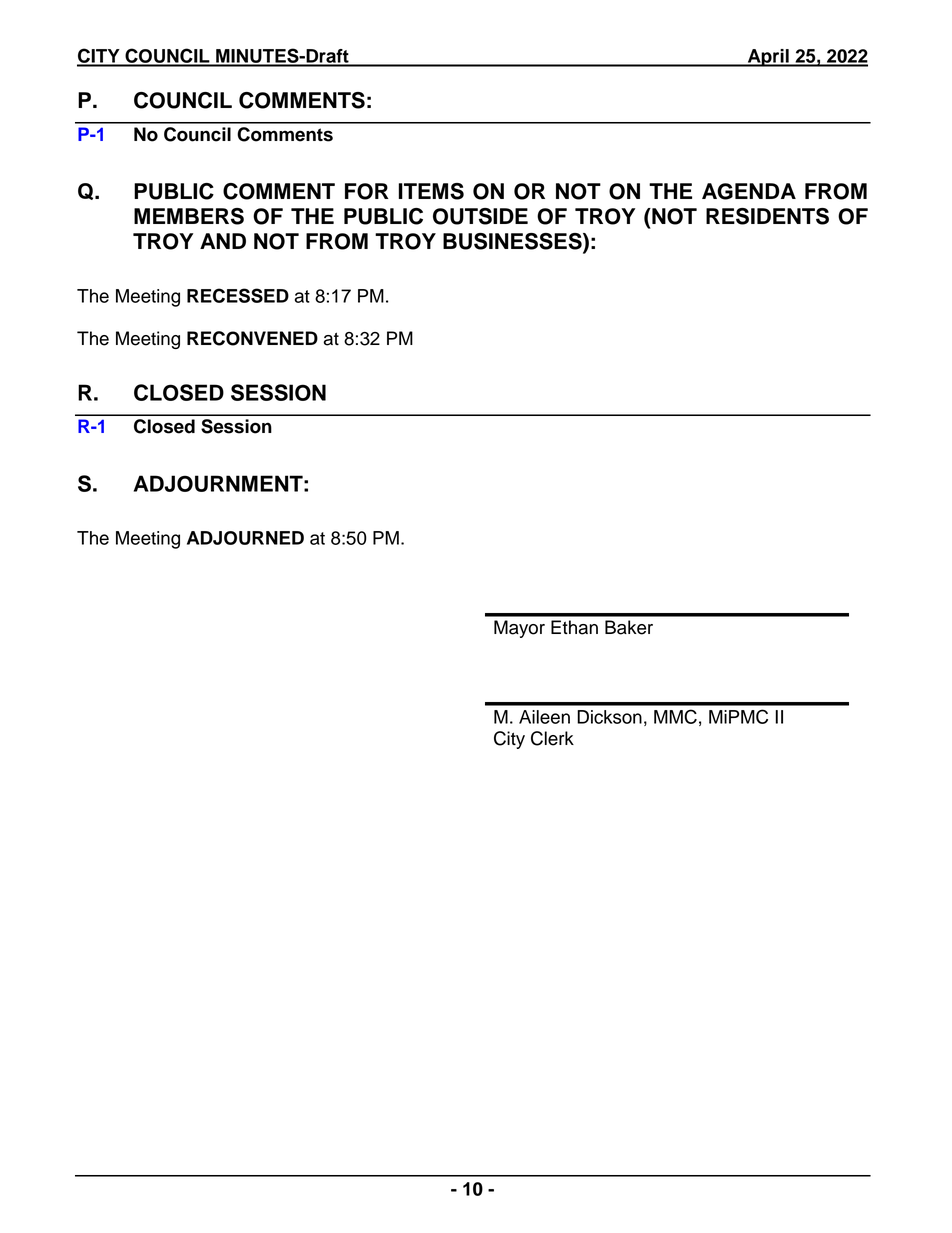 The width and height of the screenshot is (952, 1233). Describe the element at coordinates (609, 717) in the screenshot. I see `Dickson` at that location.
